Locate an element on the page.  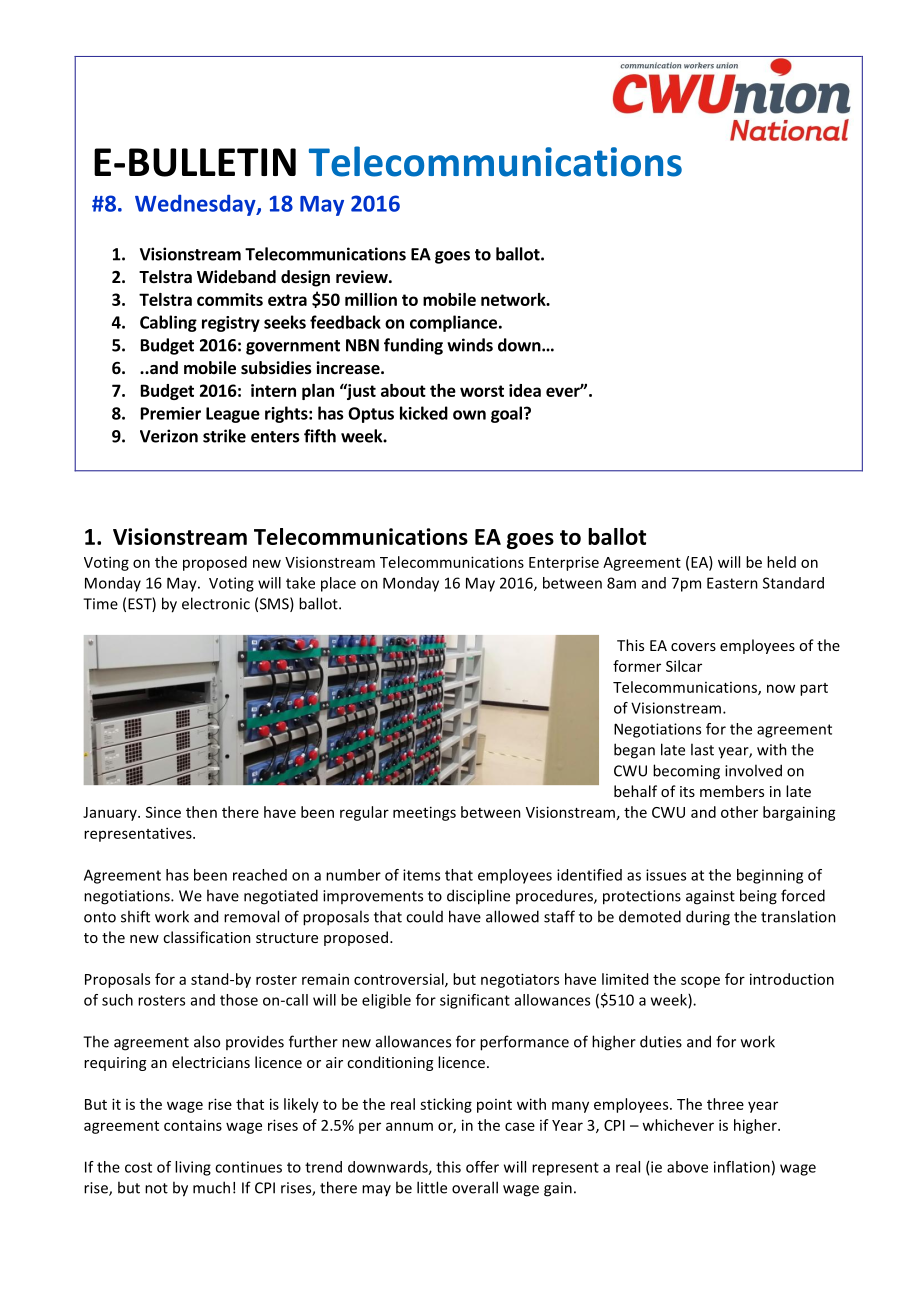
inflation is located at coordinates (742, 1167).
